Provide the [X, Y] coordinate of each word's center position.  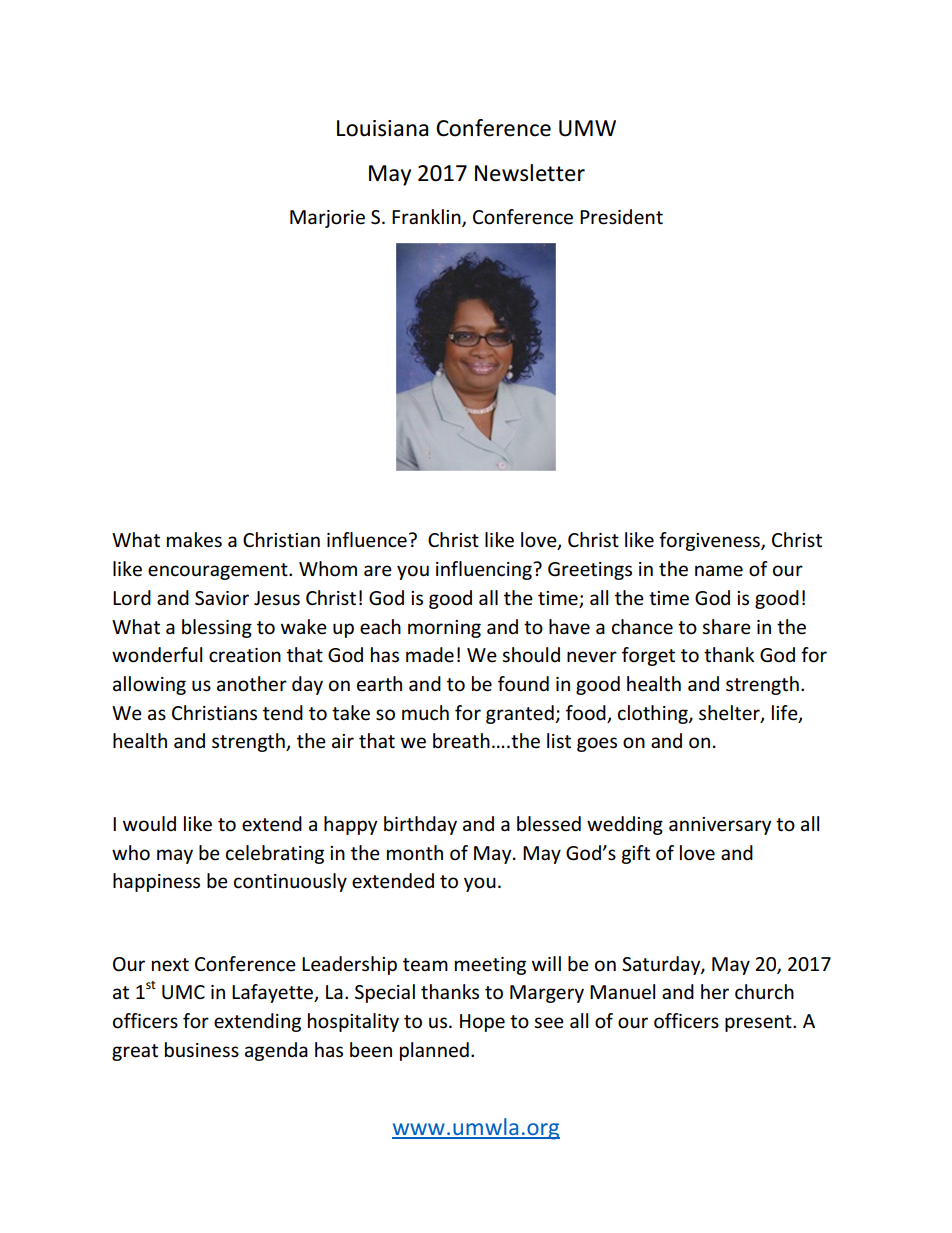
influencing [485, 570]
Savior [222, 598]
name [719, 571]
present [759, 1023]
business [202, 1050]
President [621, 217]
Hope [482, 1023]
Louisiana [382, 128]
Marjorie [327, 219]
